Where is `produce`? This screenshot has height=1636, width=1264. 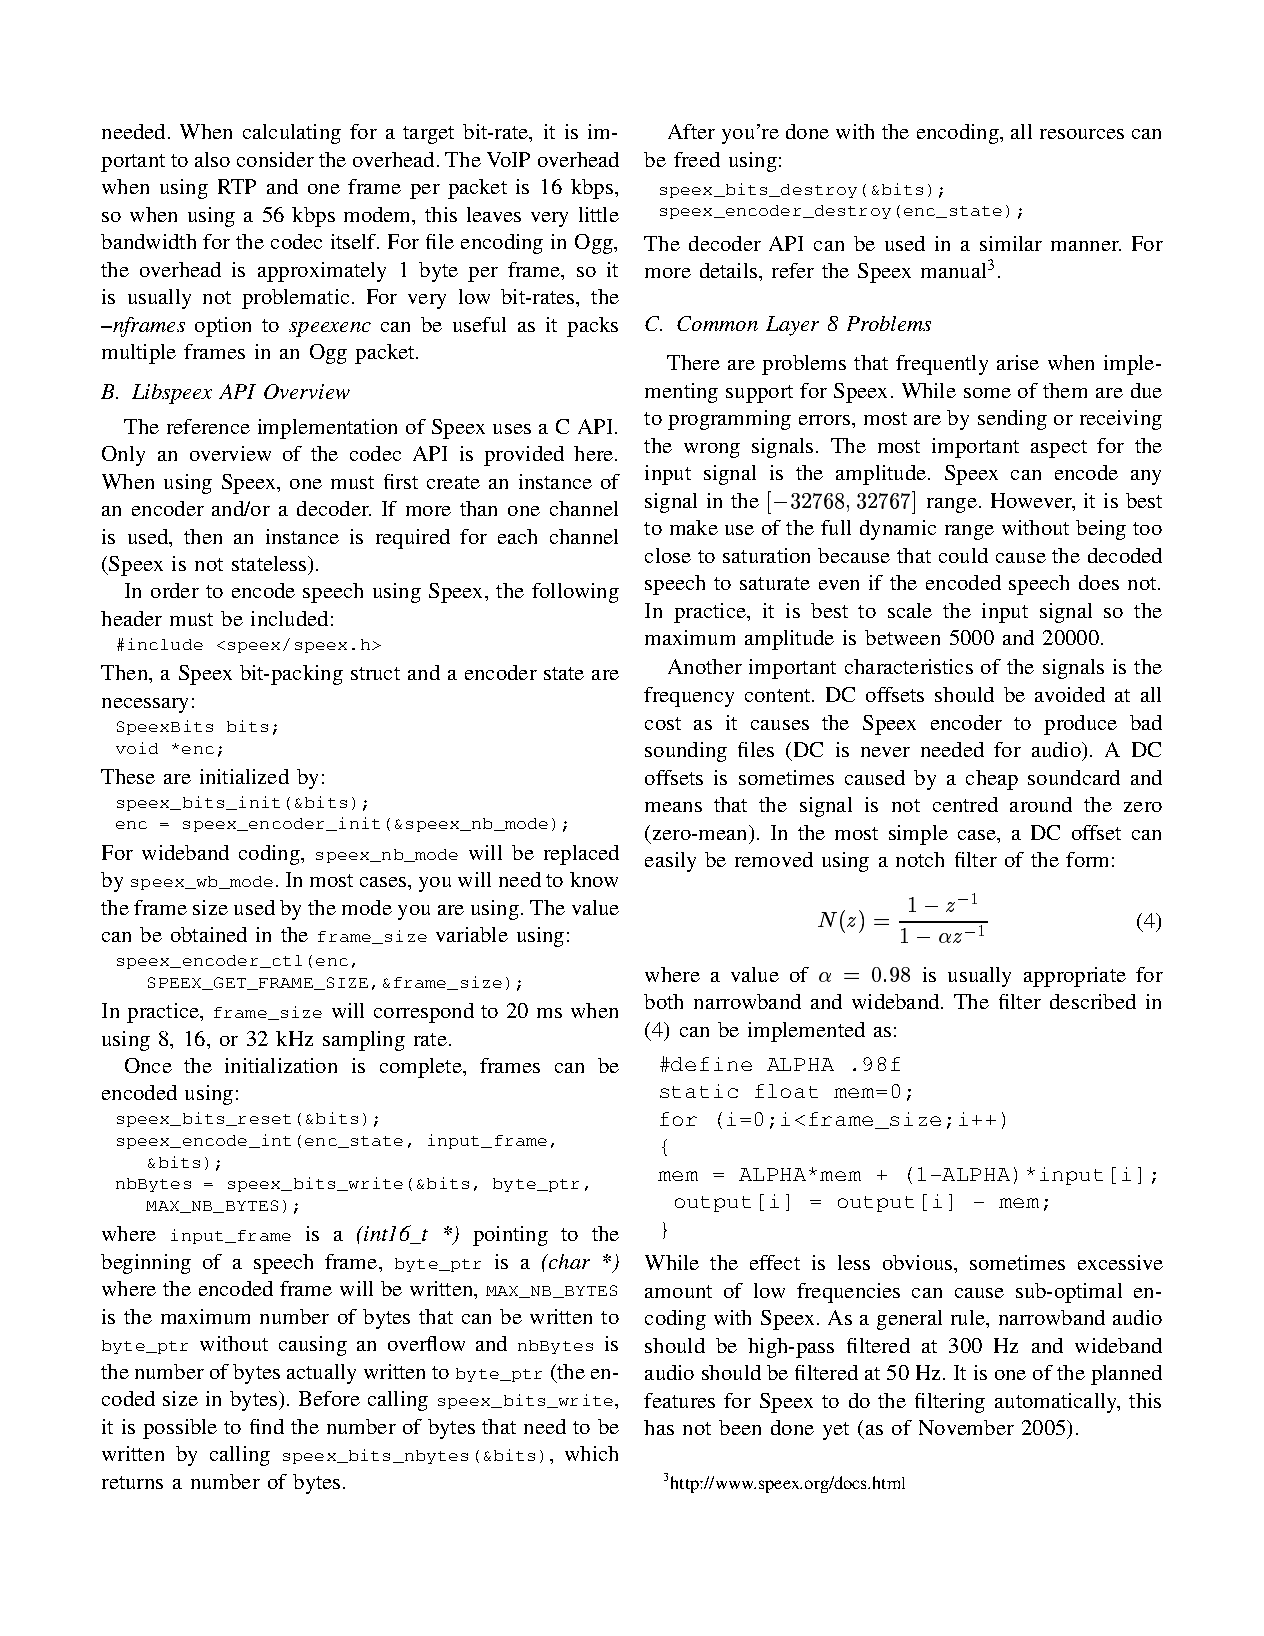
produce is located at coordinates (1080, 725).
